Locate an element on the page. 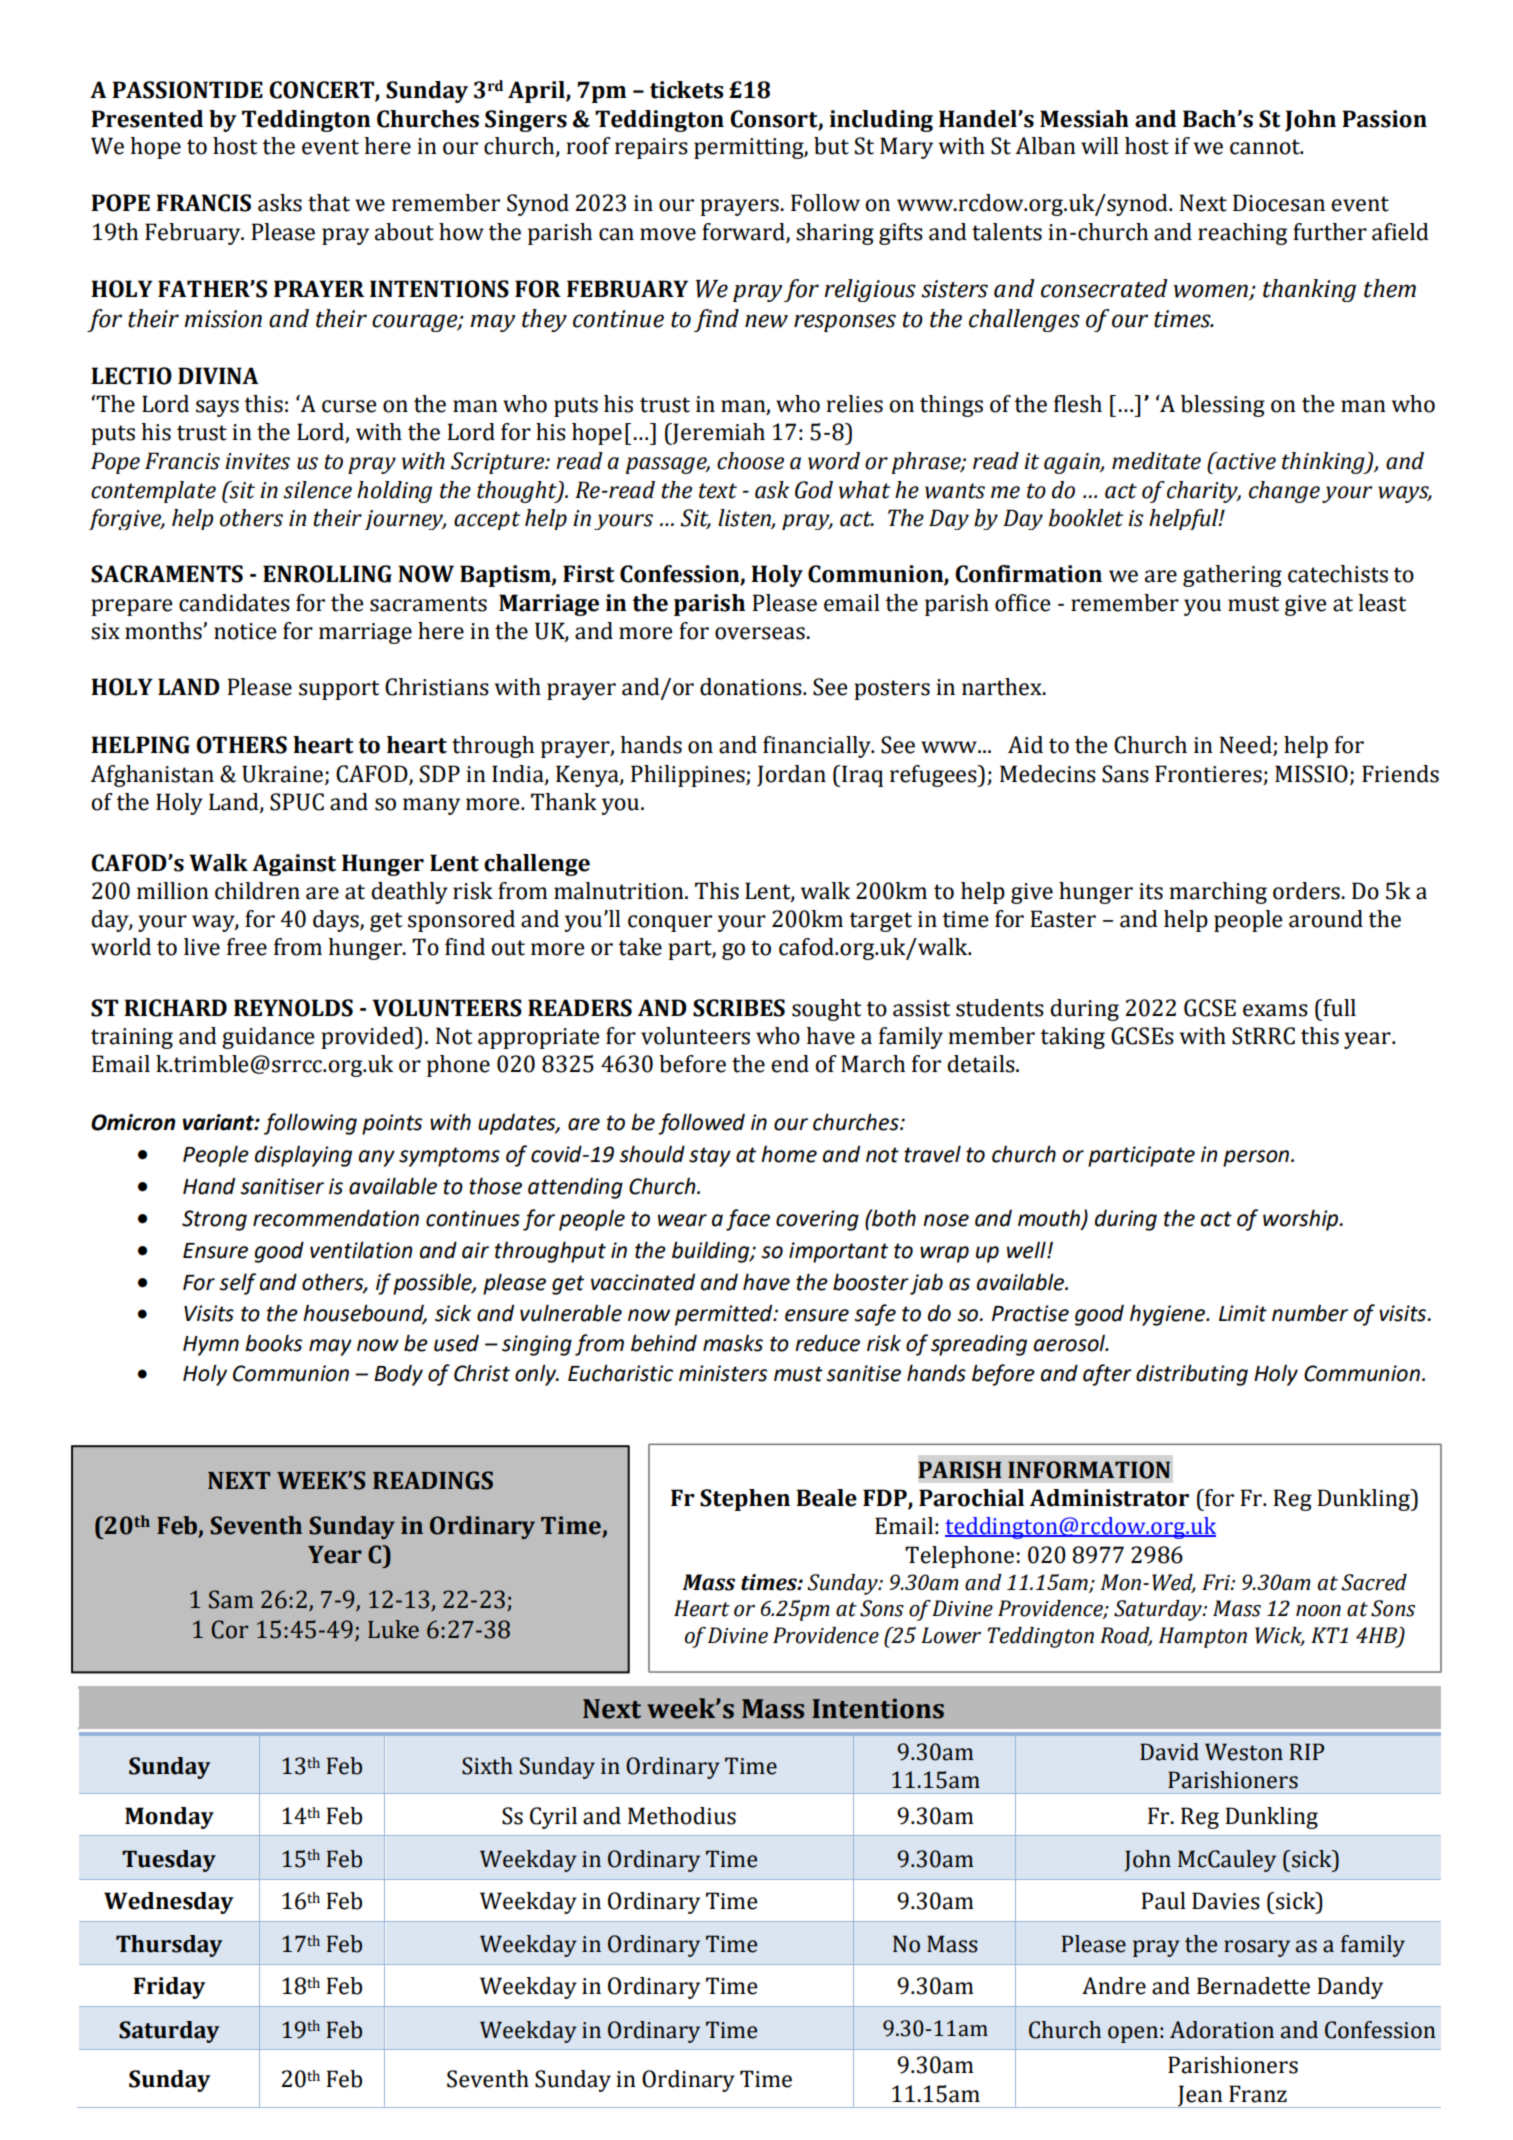 This page has height=2140, width=1513. reaching is located at coordinates (1242, 234).
